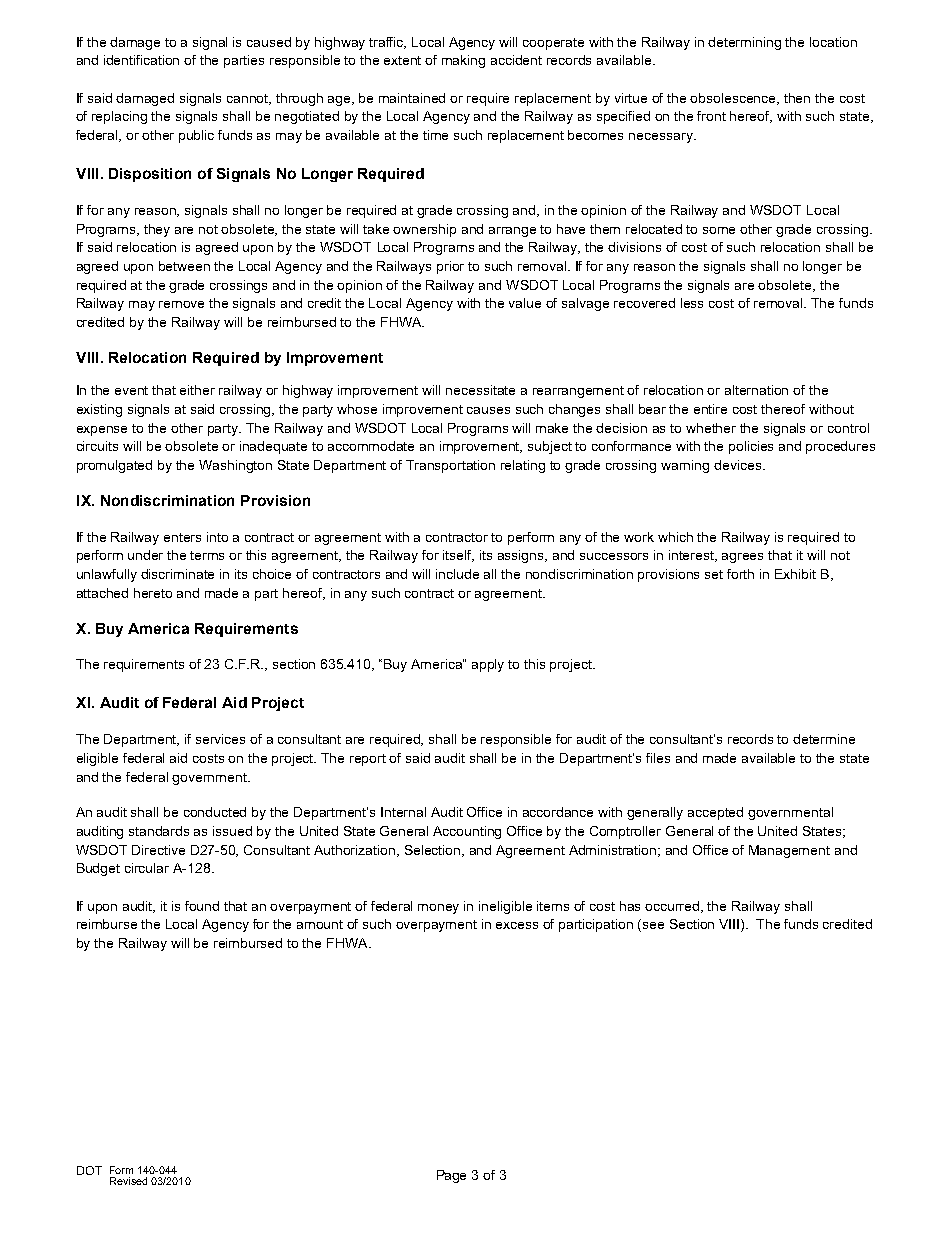 The image size is (952, 1233). What do you see at coordinates (756, 390) in the screenshot?
I see `alternation` at bounding box center [756, 390].
